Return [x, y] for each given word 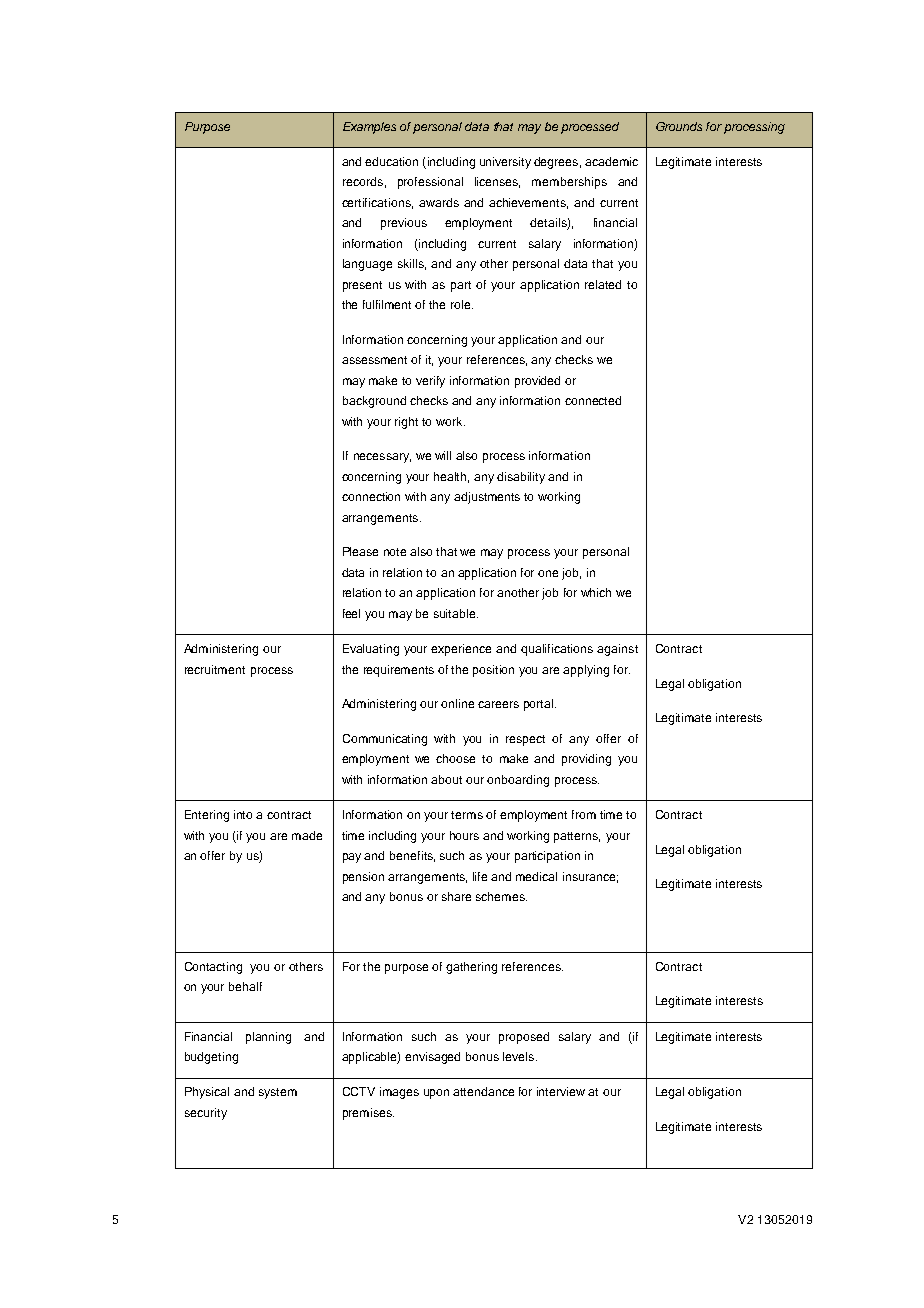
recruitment [215, 669]
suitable [456, 613]
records [363, 181]
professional [430, 183]
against [617, 650]
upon [436, 1094]
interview [561, 1091]
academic [611, 161]
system [278, 1093]
